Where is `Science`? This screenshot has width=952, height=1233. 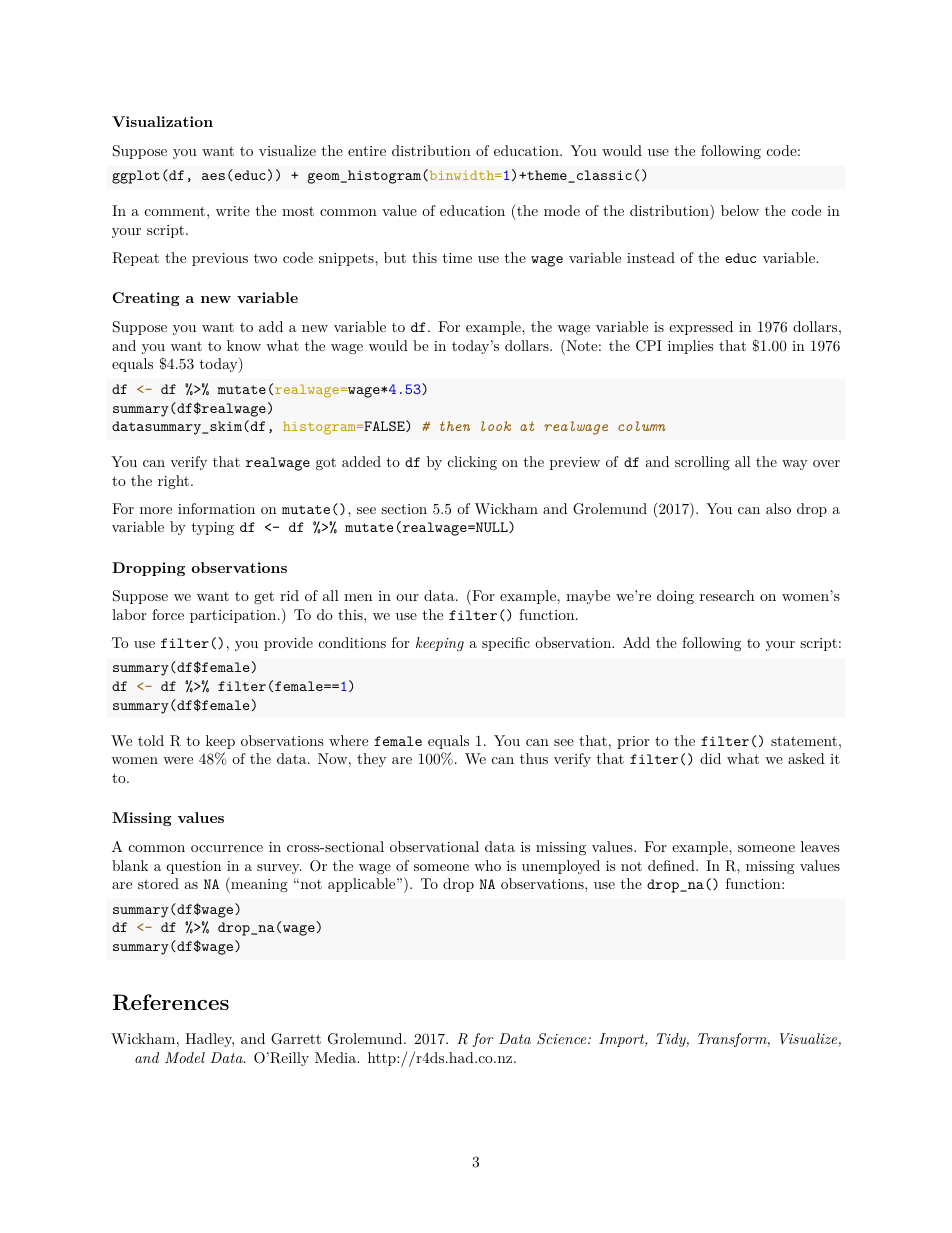 Science is located at coordinates (563, 1039).
